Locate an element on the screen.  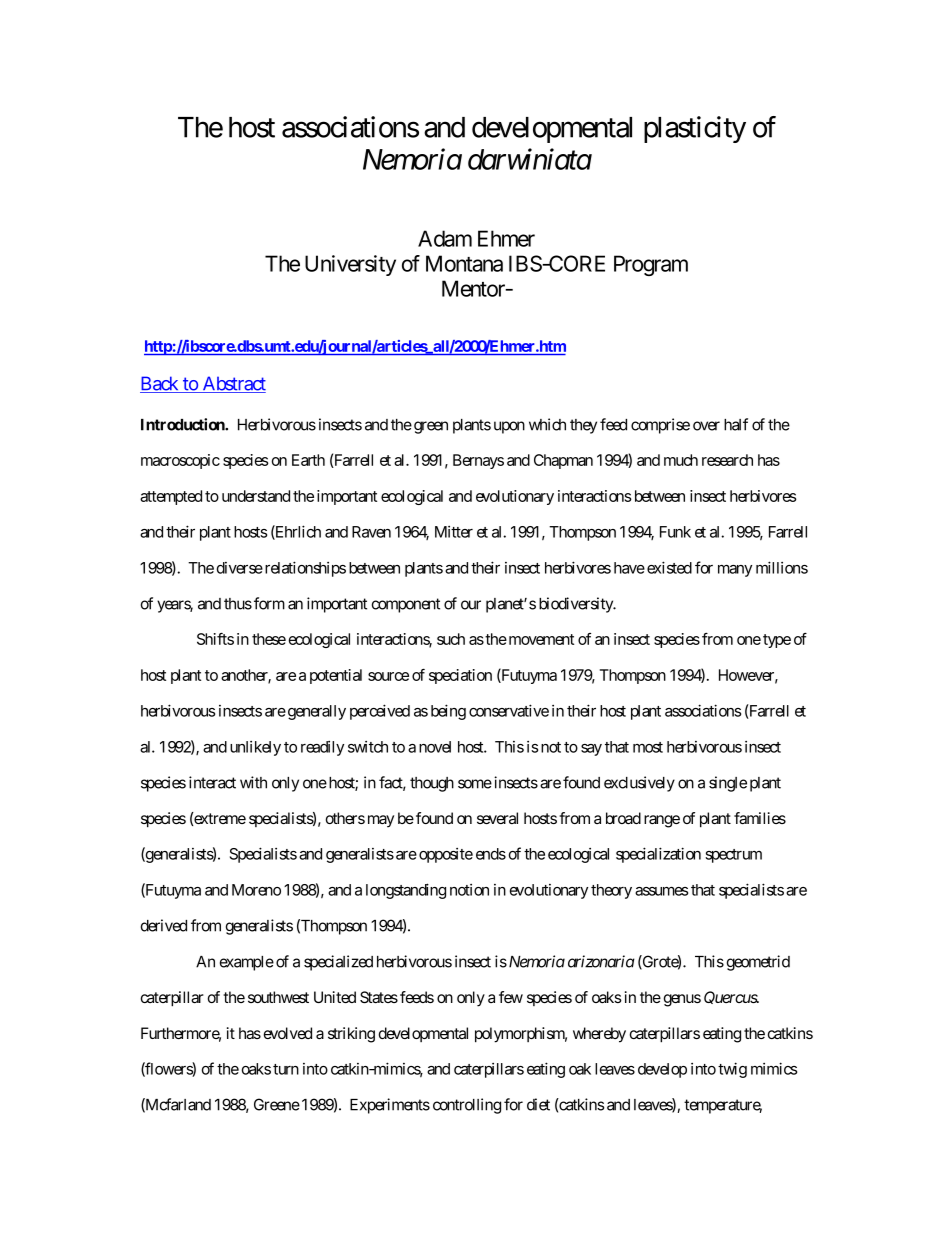
single is located at coordinates (728, 784).
